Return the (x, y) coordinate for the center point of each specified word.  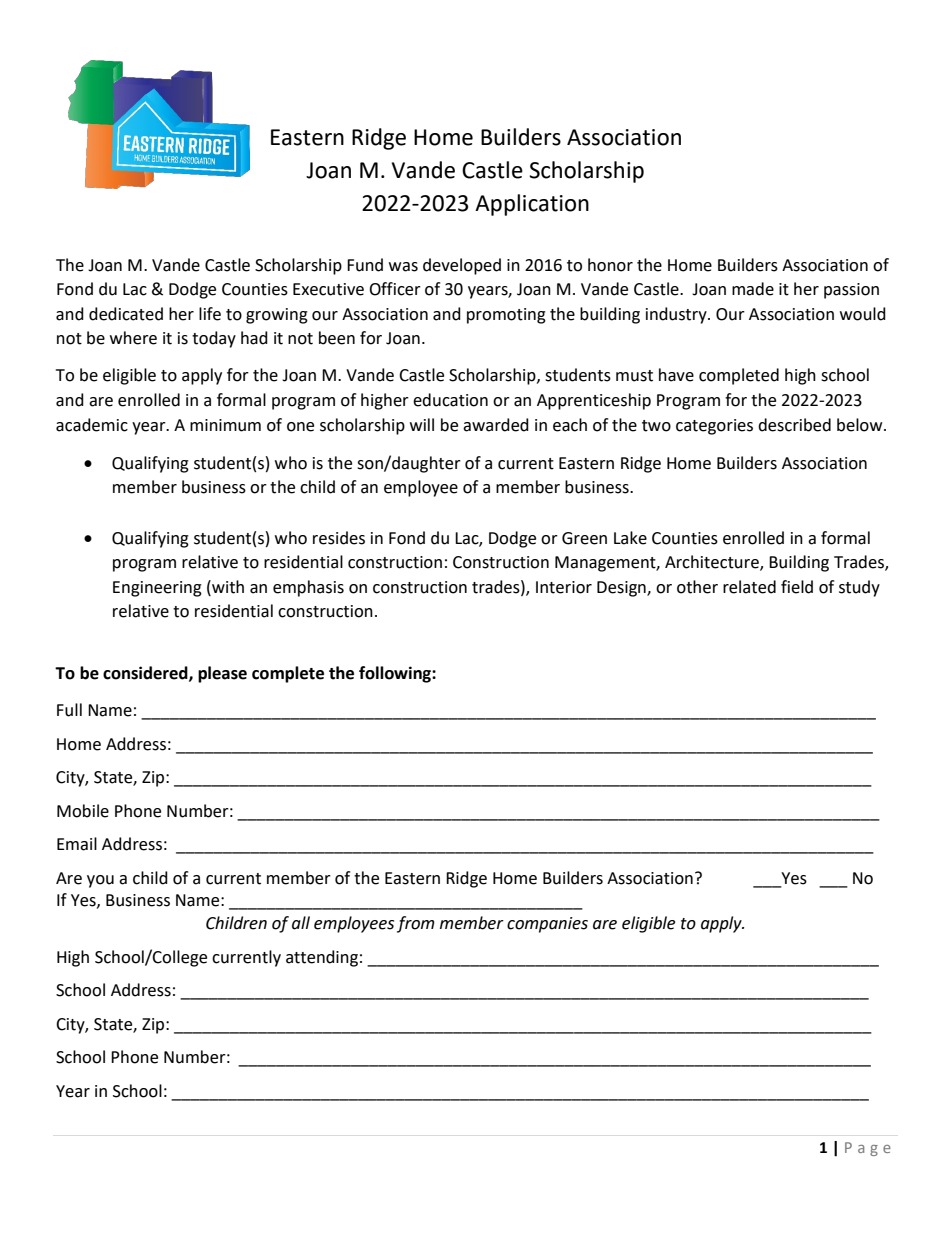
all (301, 923)
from (416, 924)
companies (547, 925)
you (100, 881)
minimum (225, 425)
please (222, 674)
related (749, 587)
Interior (564, 587)
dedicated (126, 314)
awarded (496, 425)
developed (462, 266)
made (753, 289)
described (794, 425)
